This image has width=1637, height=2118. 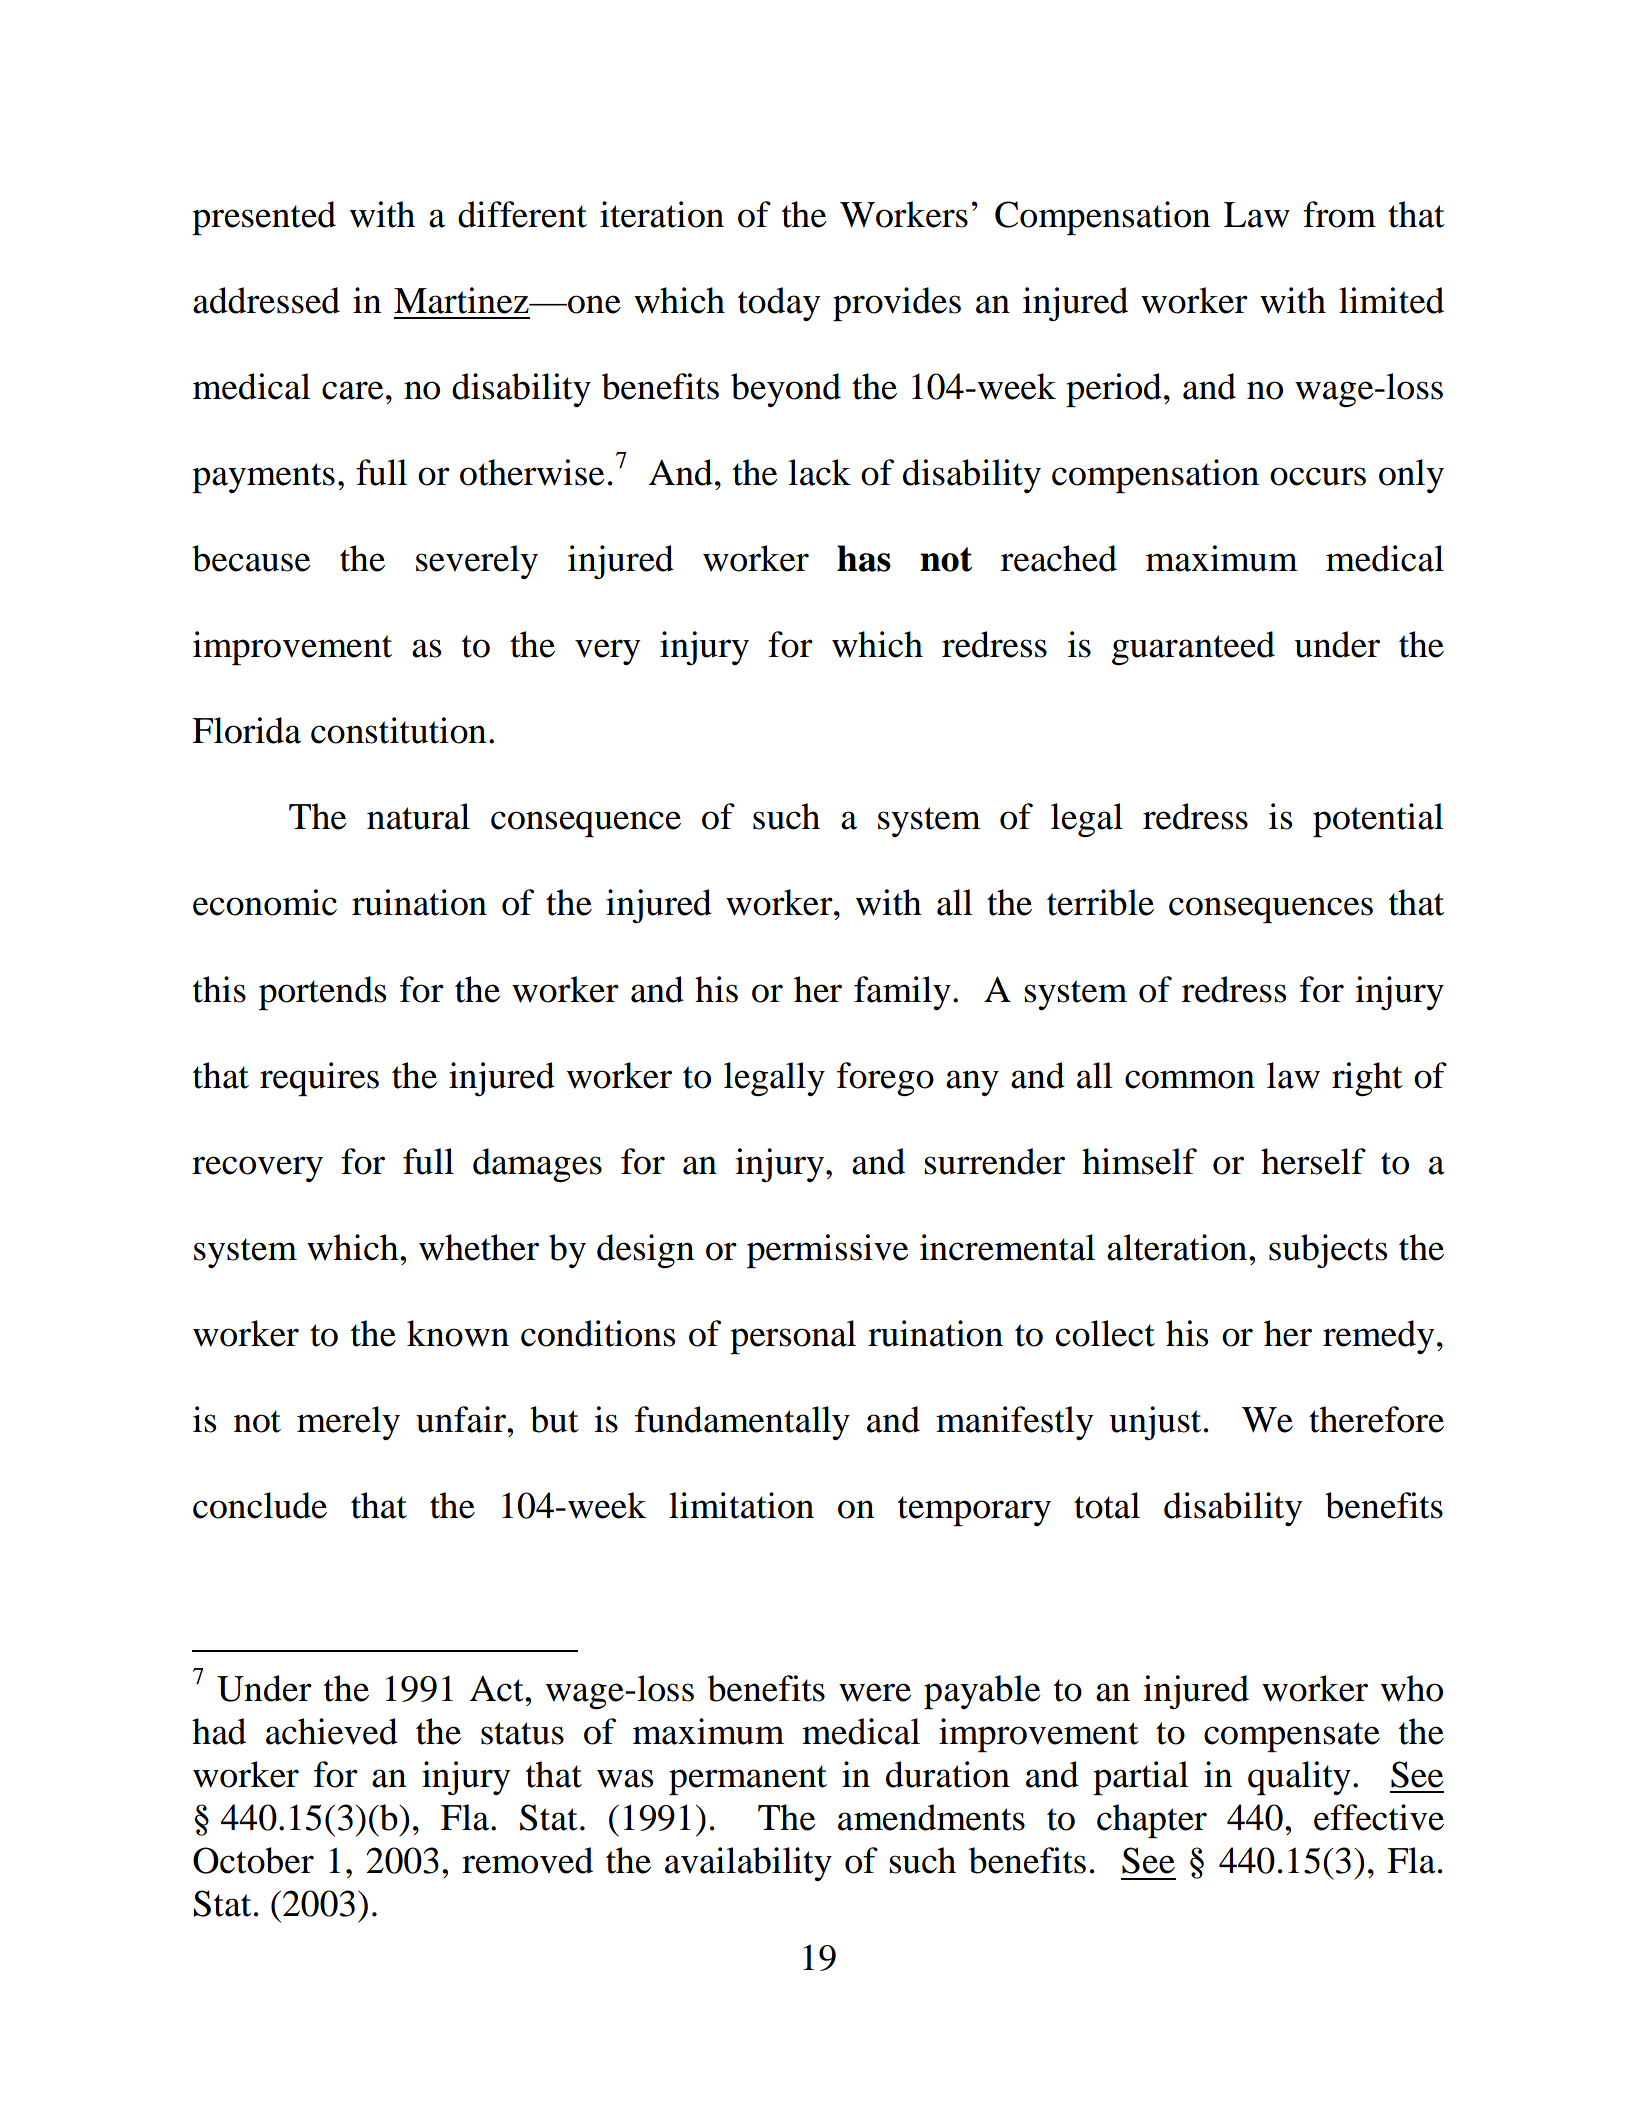 I want to click on addressed, so click(x=266, y=300).
